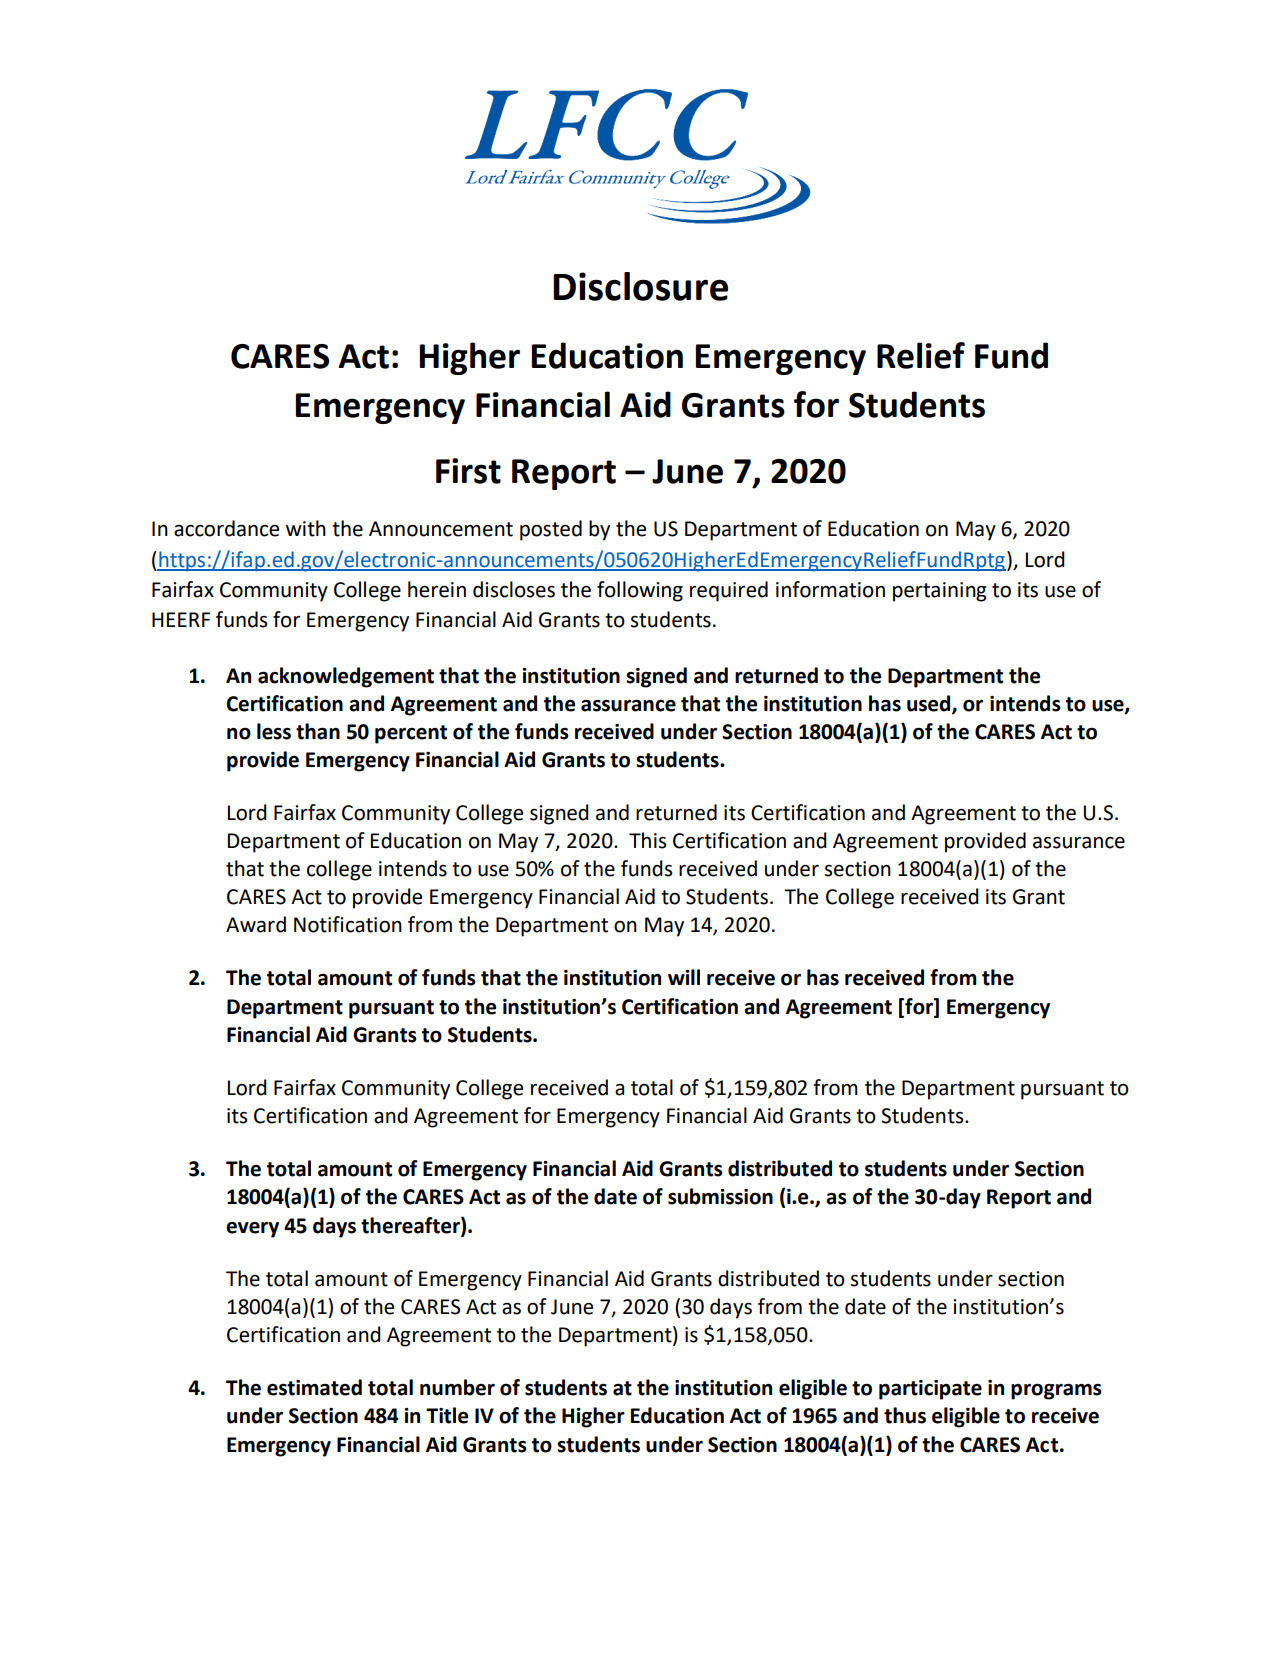 Image resolution: width=1281 pixels, height=1657 pixels. Describe the element at coordinates (940, 592) in the image. I see `pertaining` at that location.
